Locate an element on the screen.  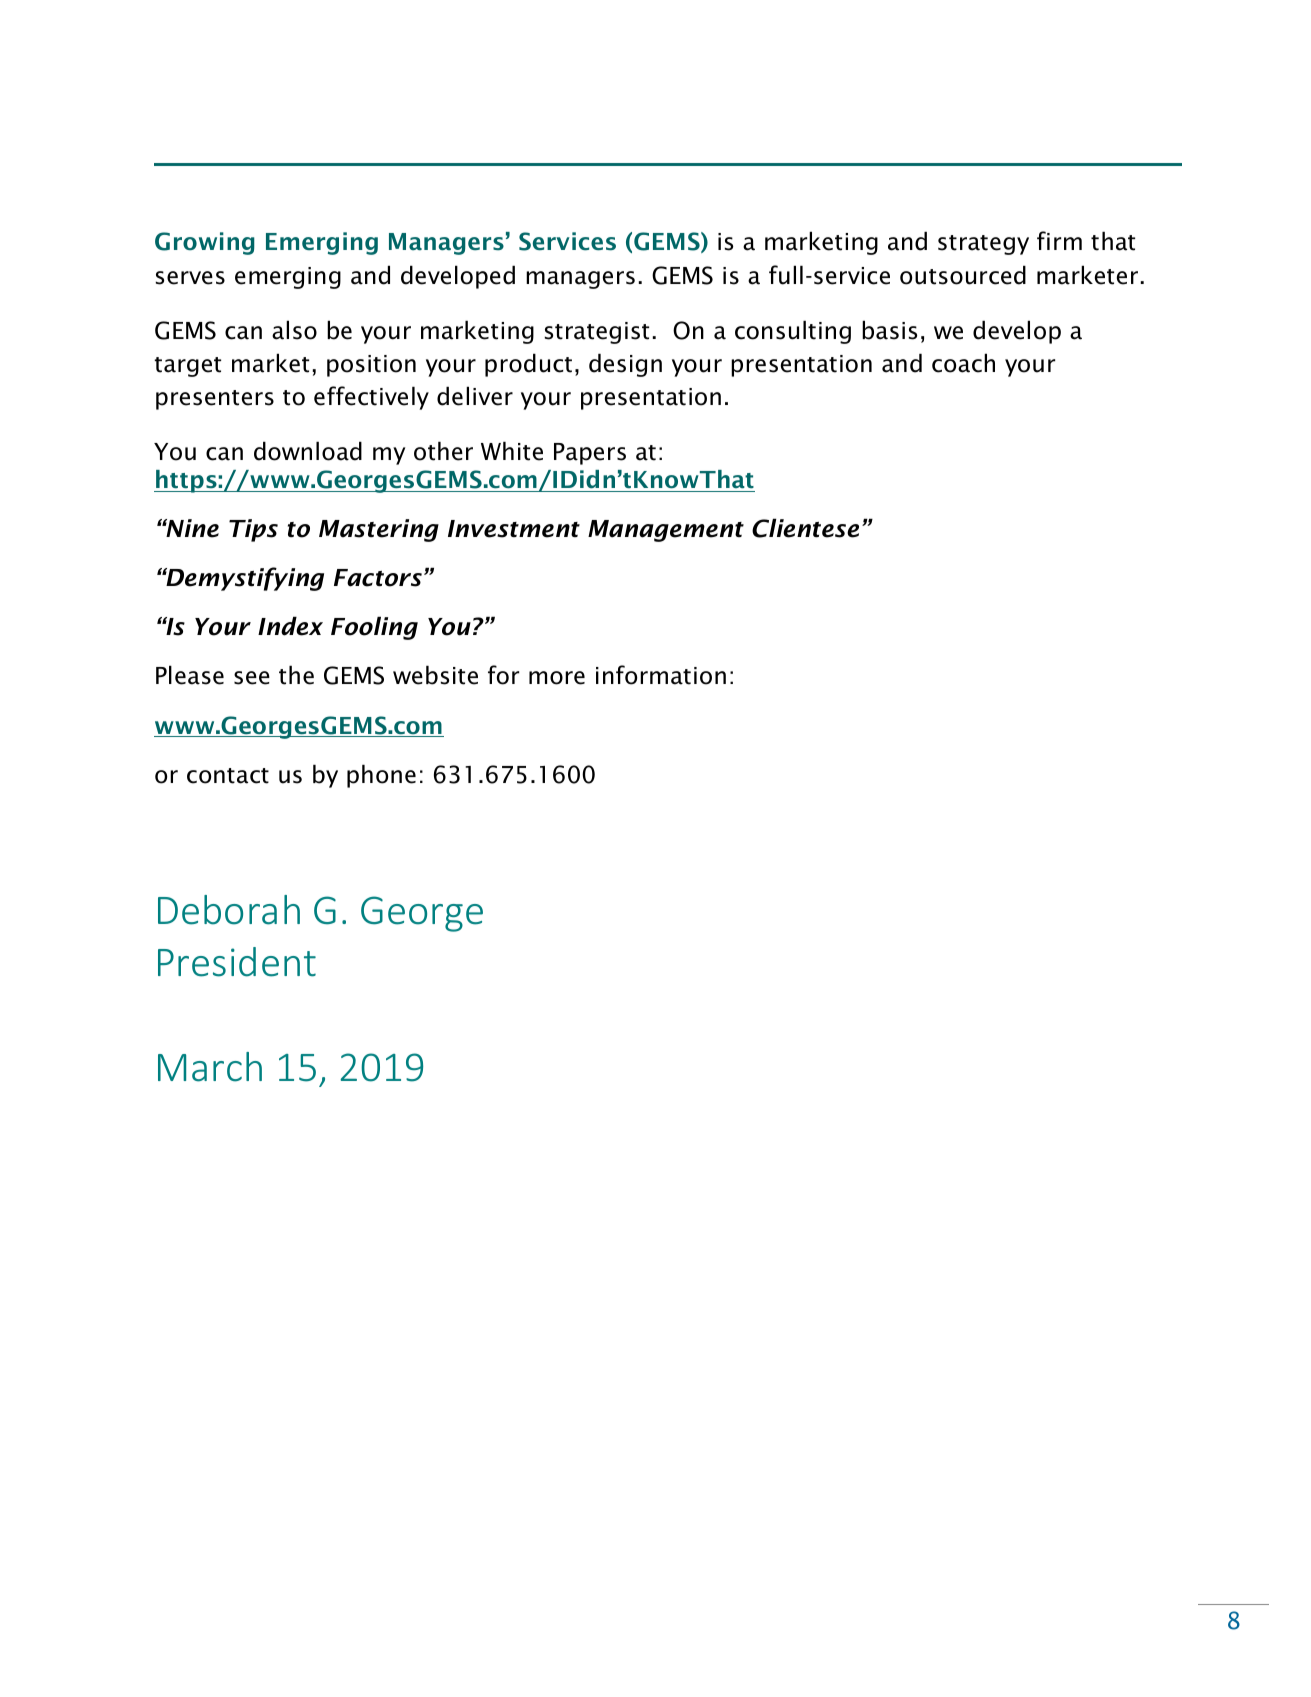
information is located at coordinates (661, 675).
